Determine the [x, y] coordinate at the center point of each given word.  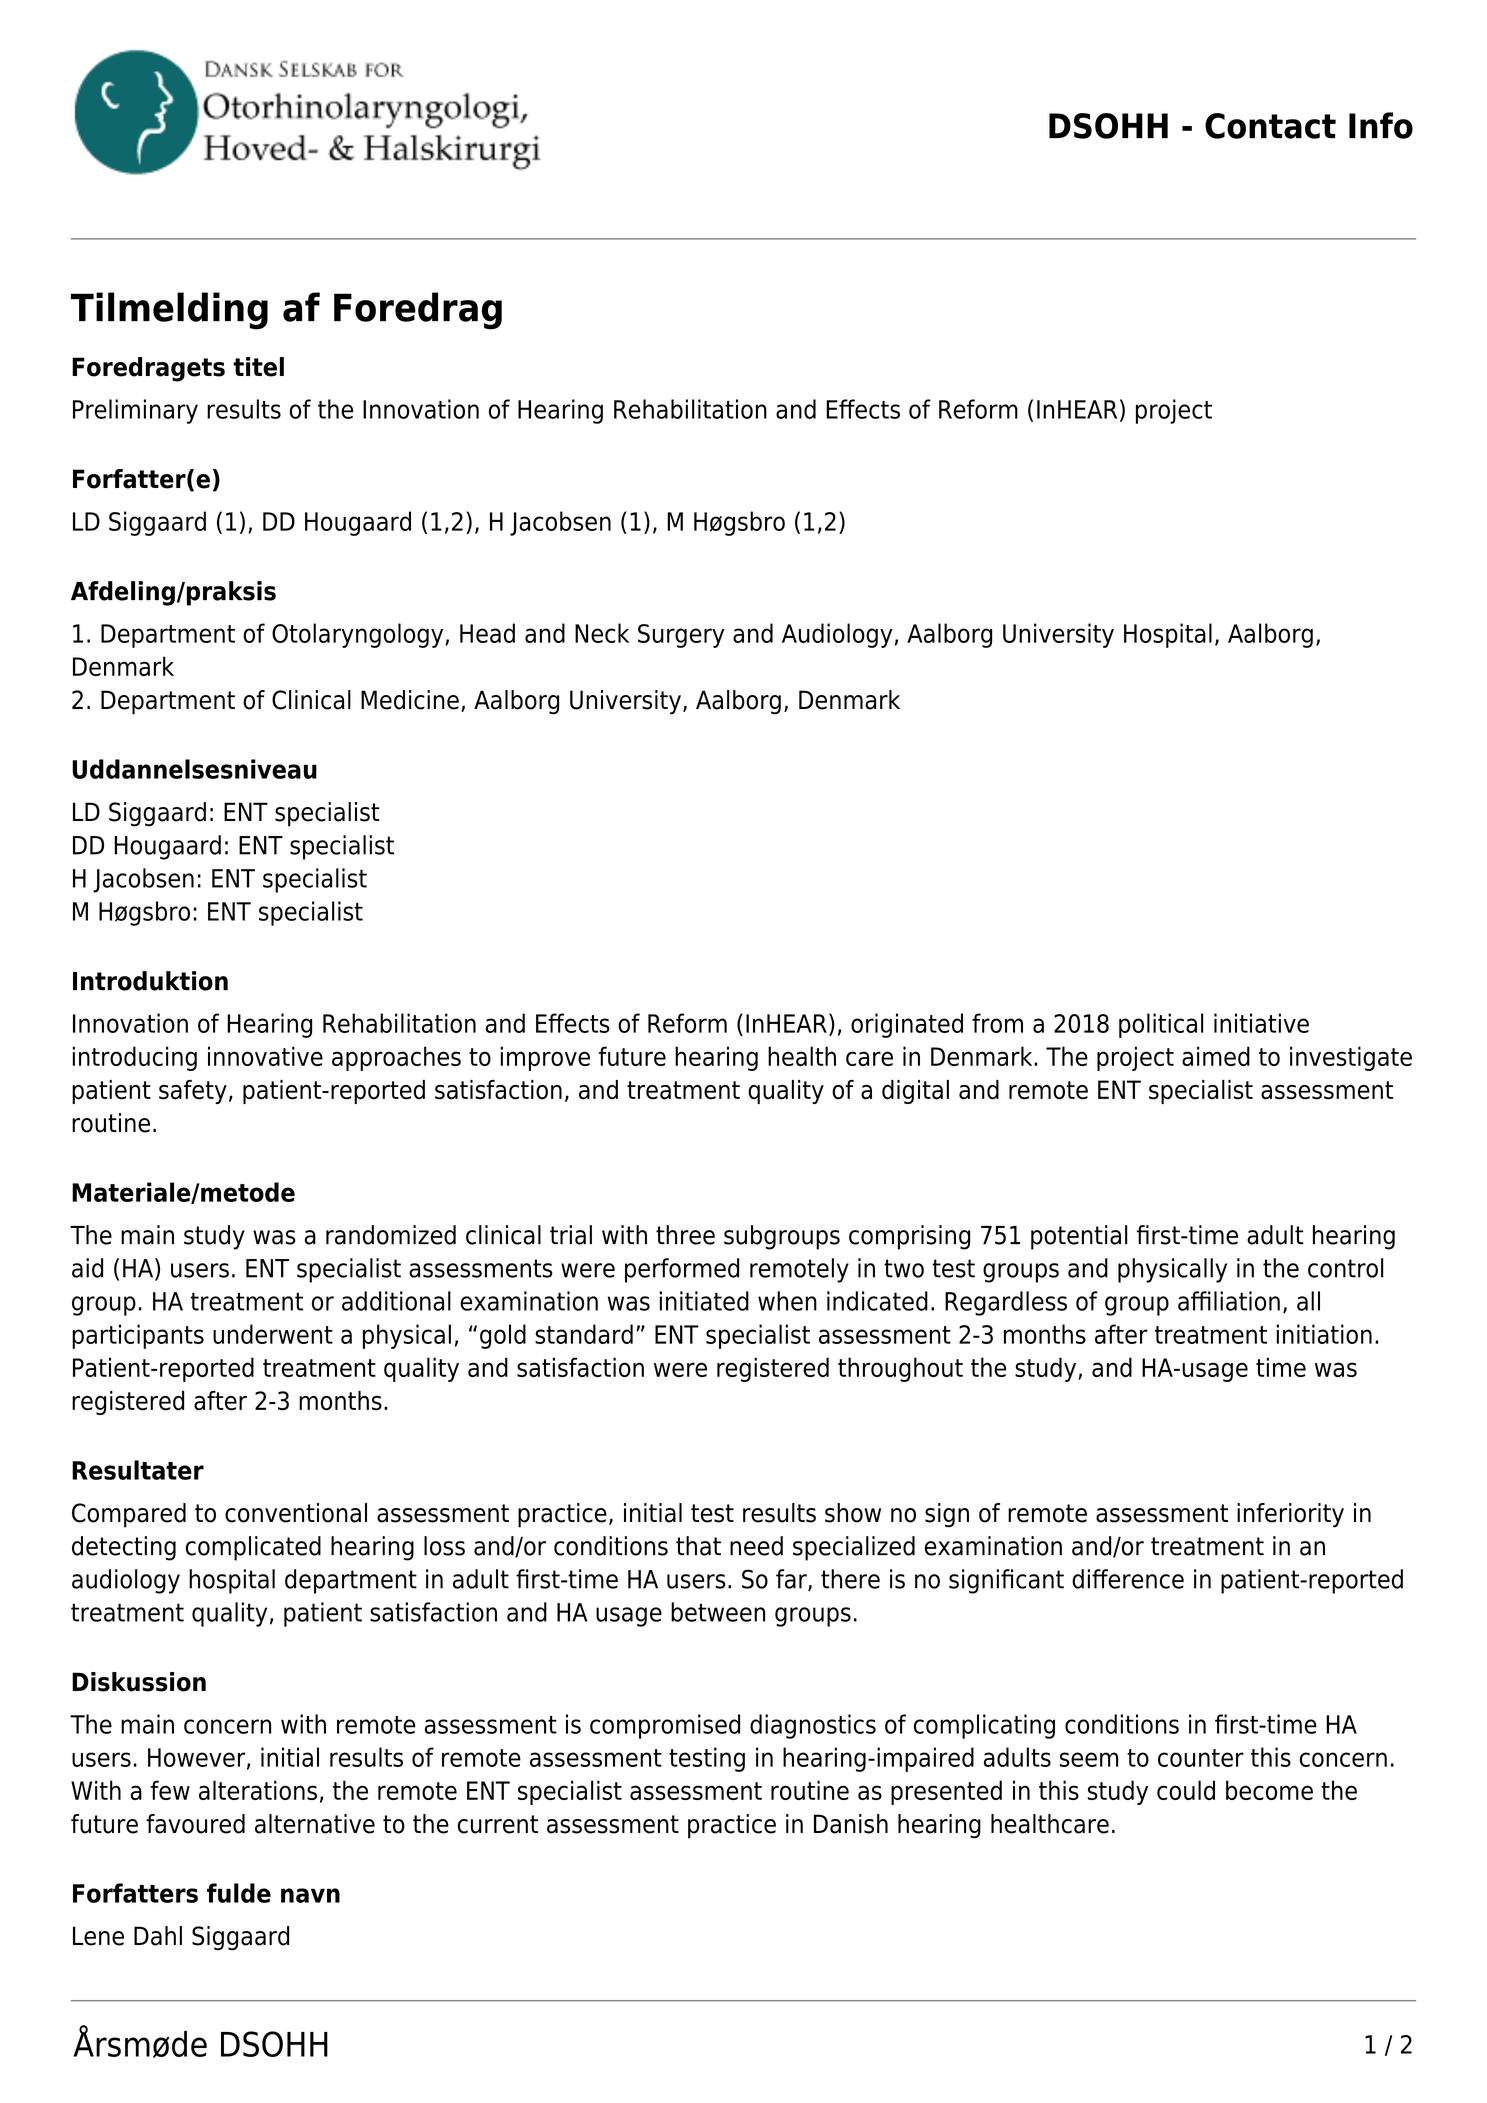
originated [907, 1025]
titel [258, 367]
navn [310, 1895]
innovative [265, 1056]
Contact [1270, 126]
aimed [1216, 1056]
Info [1381, 125]
